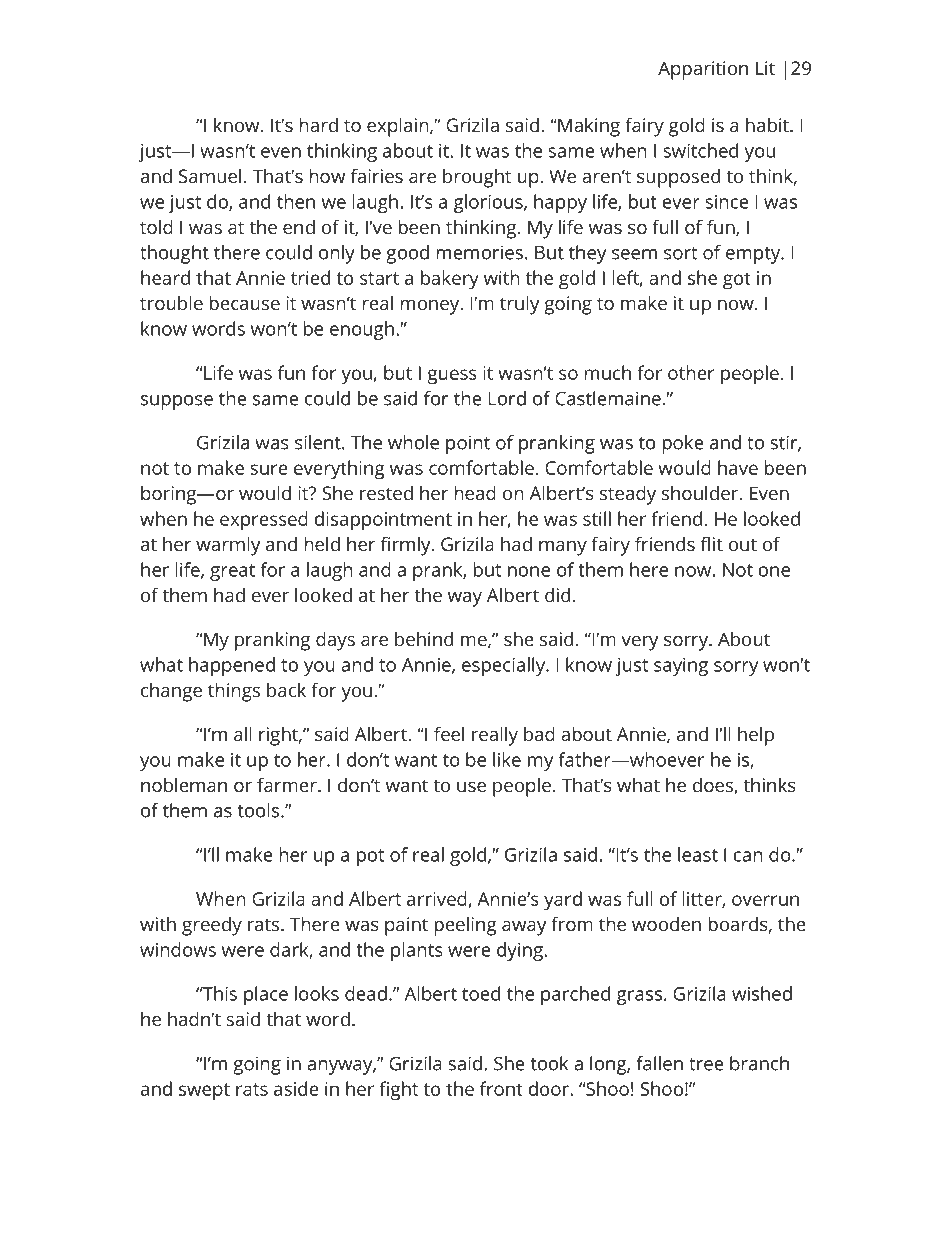  Describe the element at coordinates (269, 469) in the screenshot. I see `sure` at that location.
